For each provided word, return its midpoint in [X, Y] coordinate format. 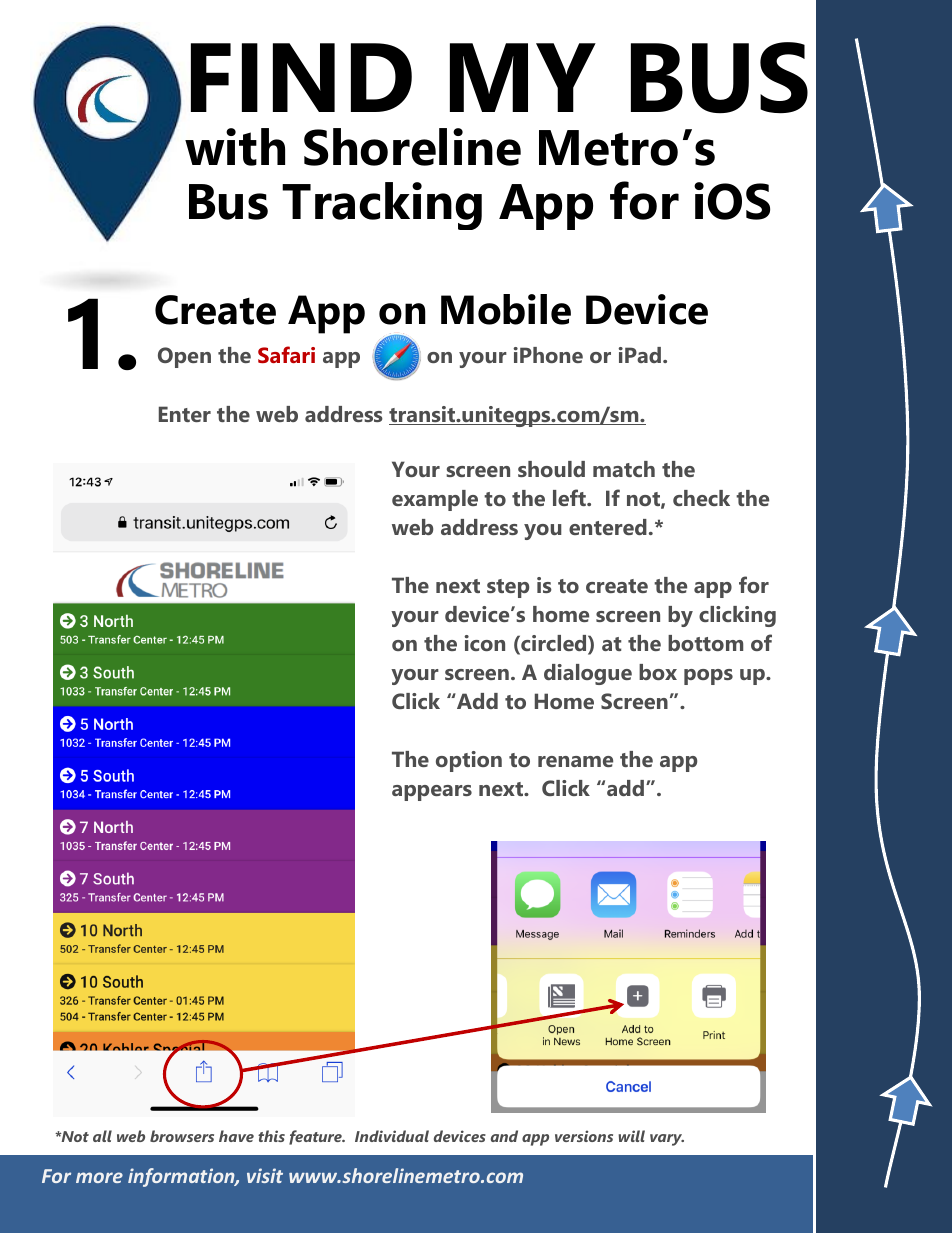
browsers [182, 1136]
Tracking [382, 206]
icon [484, 643]
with [235, 147]
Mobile [506, 309]
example [435, 500]
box [658, 672]
